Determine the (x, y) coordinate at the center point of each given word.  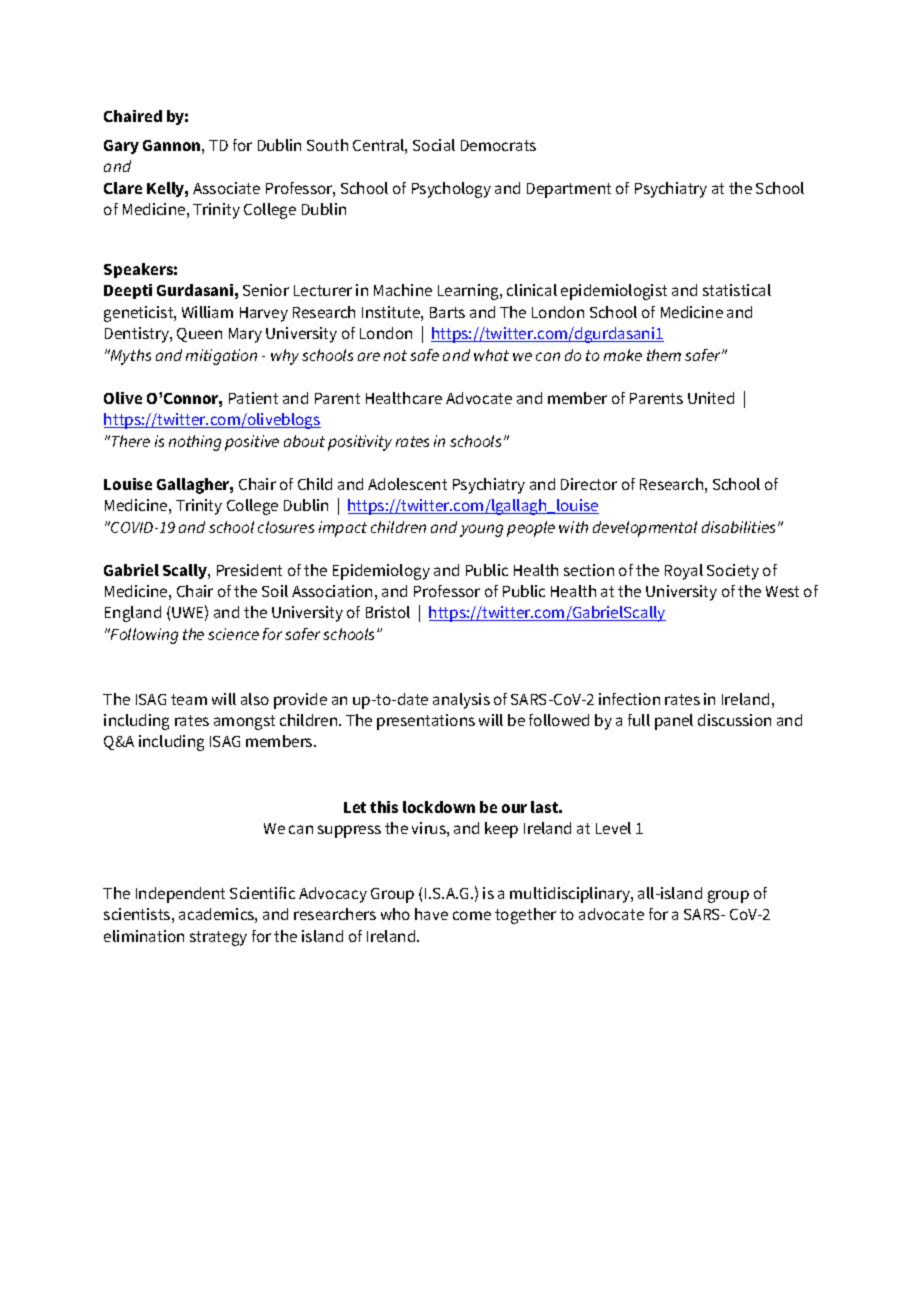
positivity (360, 443)
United (711, 398)
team (189, 699)
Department (569, 190)
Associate (226, 188)
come (472, 915)
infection (629, 699)
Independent (180, 895)
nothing (195, 443)
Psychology (451, 190)
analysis (461, 701)
